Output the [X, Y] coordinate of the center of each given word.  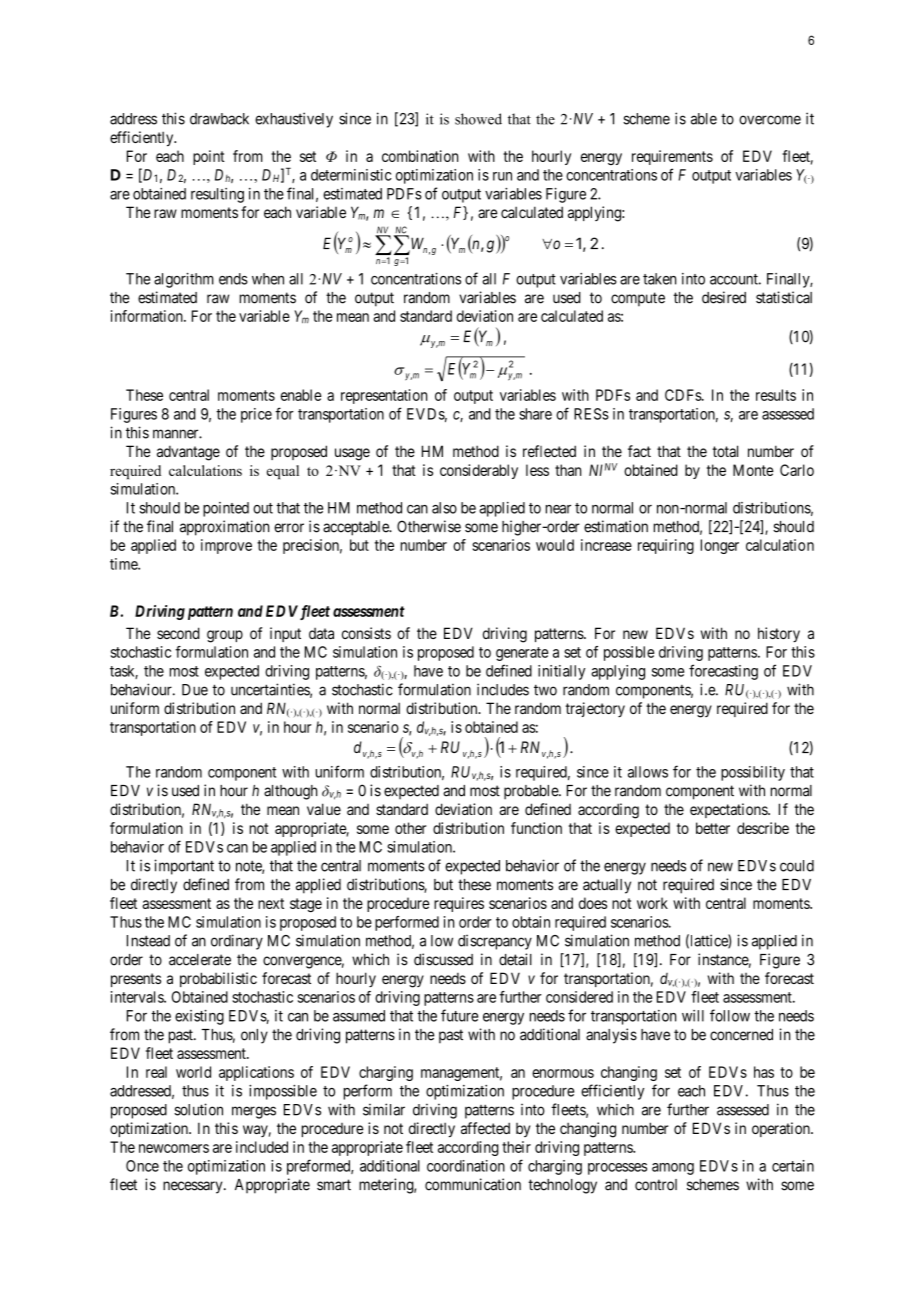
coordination [466, 1166]
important [184, 867]
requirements [672, 157]
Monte [753, 470]
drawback [219, 119]
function [536, 828]
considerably [479, 471]
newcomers [174, 1148]
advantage [188, 453]
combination [420, 156]
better [713, 828]
